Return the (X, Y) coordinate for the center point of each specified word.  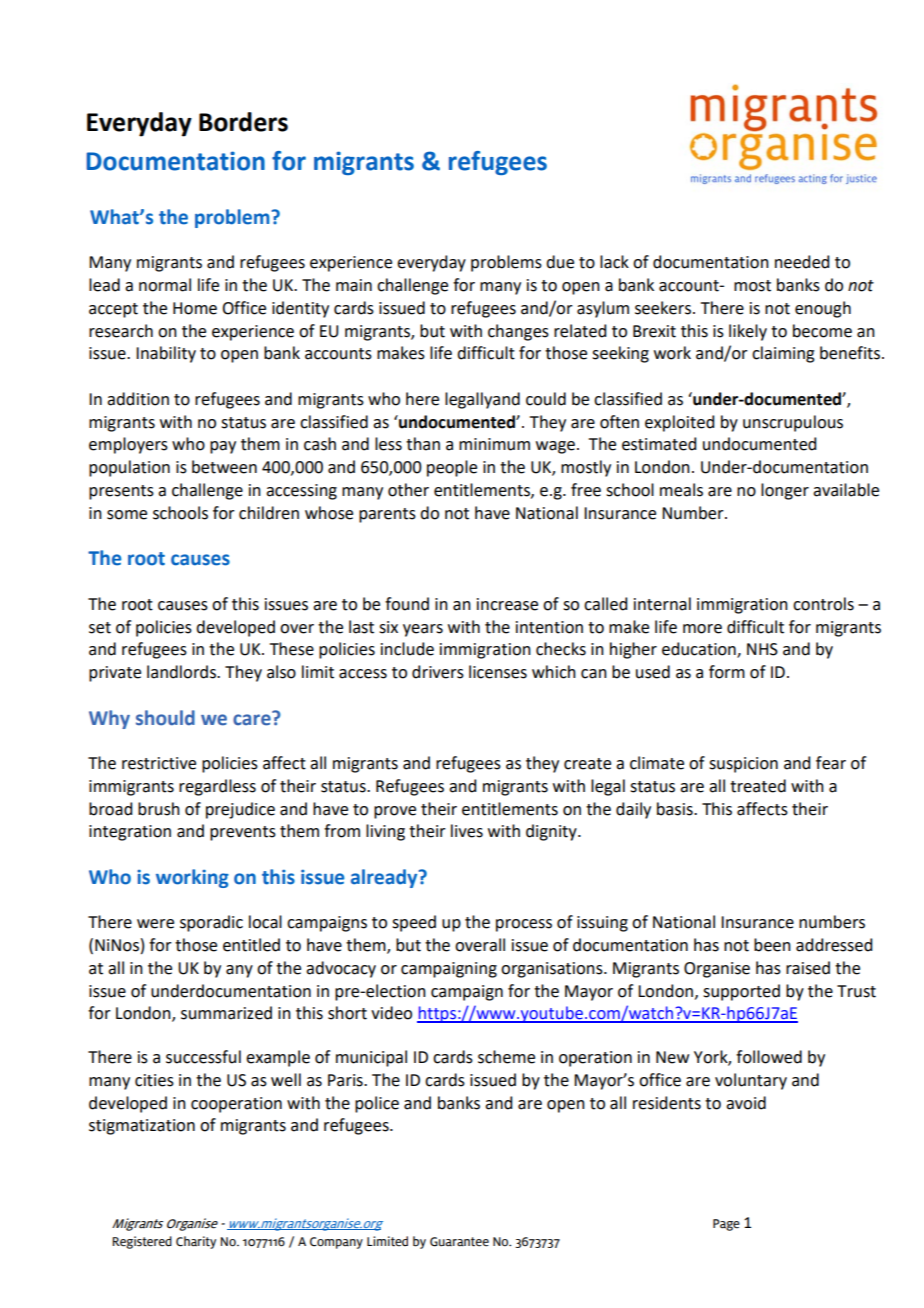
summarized (226, 1013)
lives (467, 831)
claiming (783, 354)
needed (802, 262)
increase (507, 604)
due (560, 262)
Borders (243, 122)
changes (518, 332)
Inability (166, 354)
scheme (506, 1057)
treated (758, 786)
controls (823, 604)
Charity (196, 1242)
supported (741, 992)
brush (159, 809)
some (127, 515)
